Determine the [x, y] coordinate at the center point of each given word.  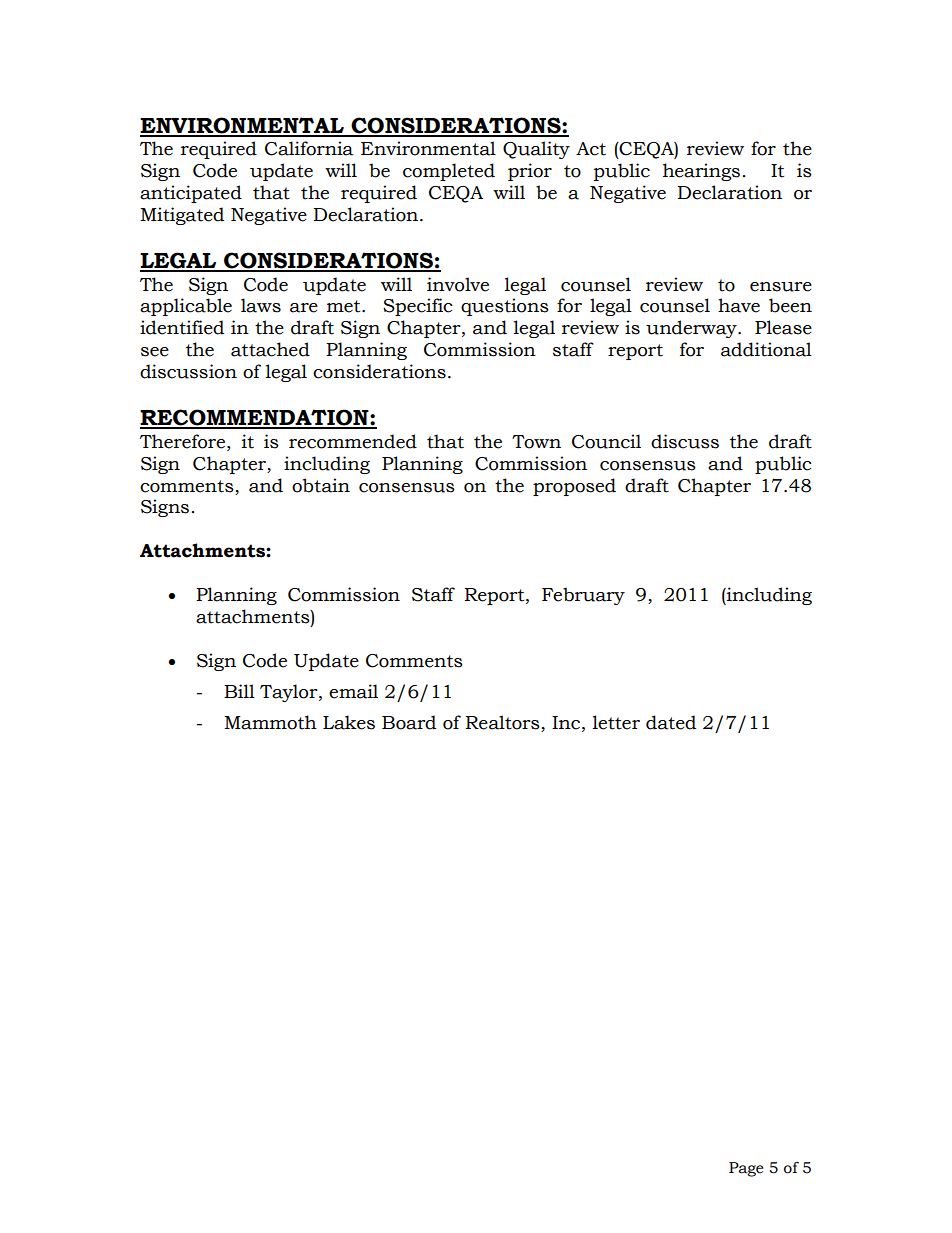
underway [692, 329]
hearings [701, 172]
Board [409, 722]
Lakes [349, 722]
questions [505, 307]
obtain [321, 485]
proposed [574, 487]
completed [449, 172]
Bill [239, 691]
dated [671, 722]
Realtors [504, 723]
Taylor [290, 693]
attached [270, 349]
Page [746, 1169]
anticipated [191, 194]
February [583, 596]
